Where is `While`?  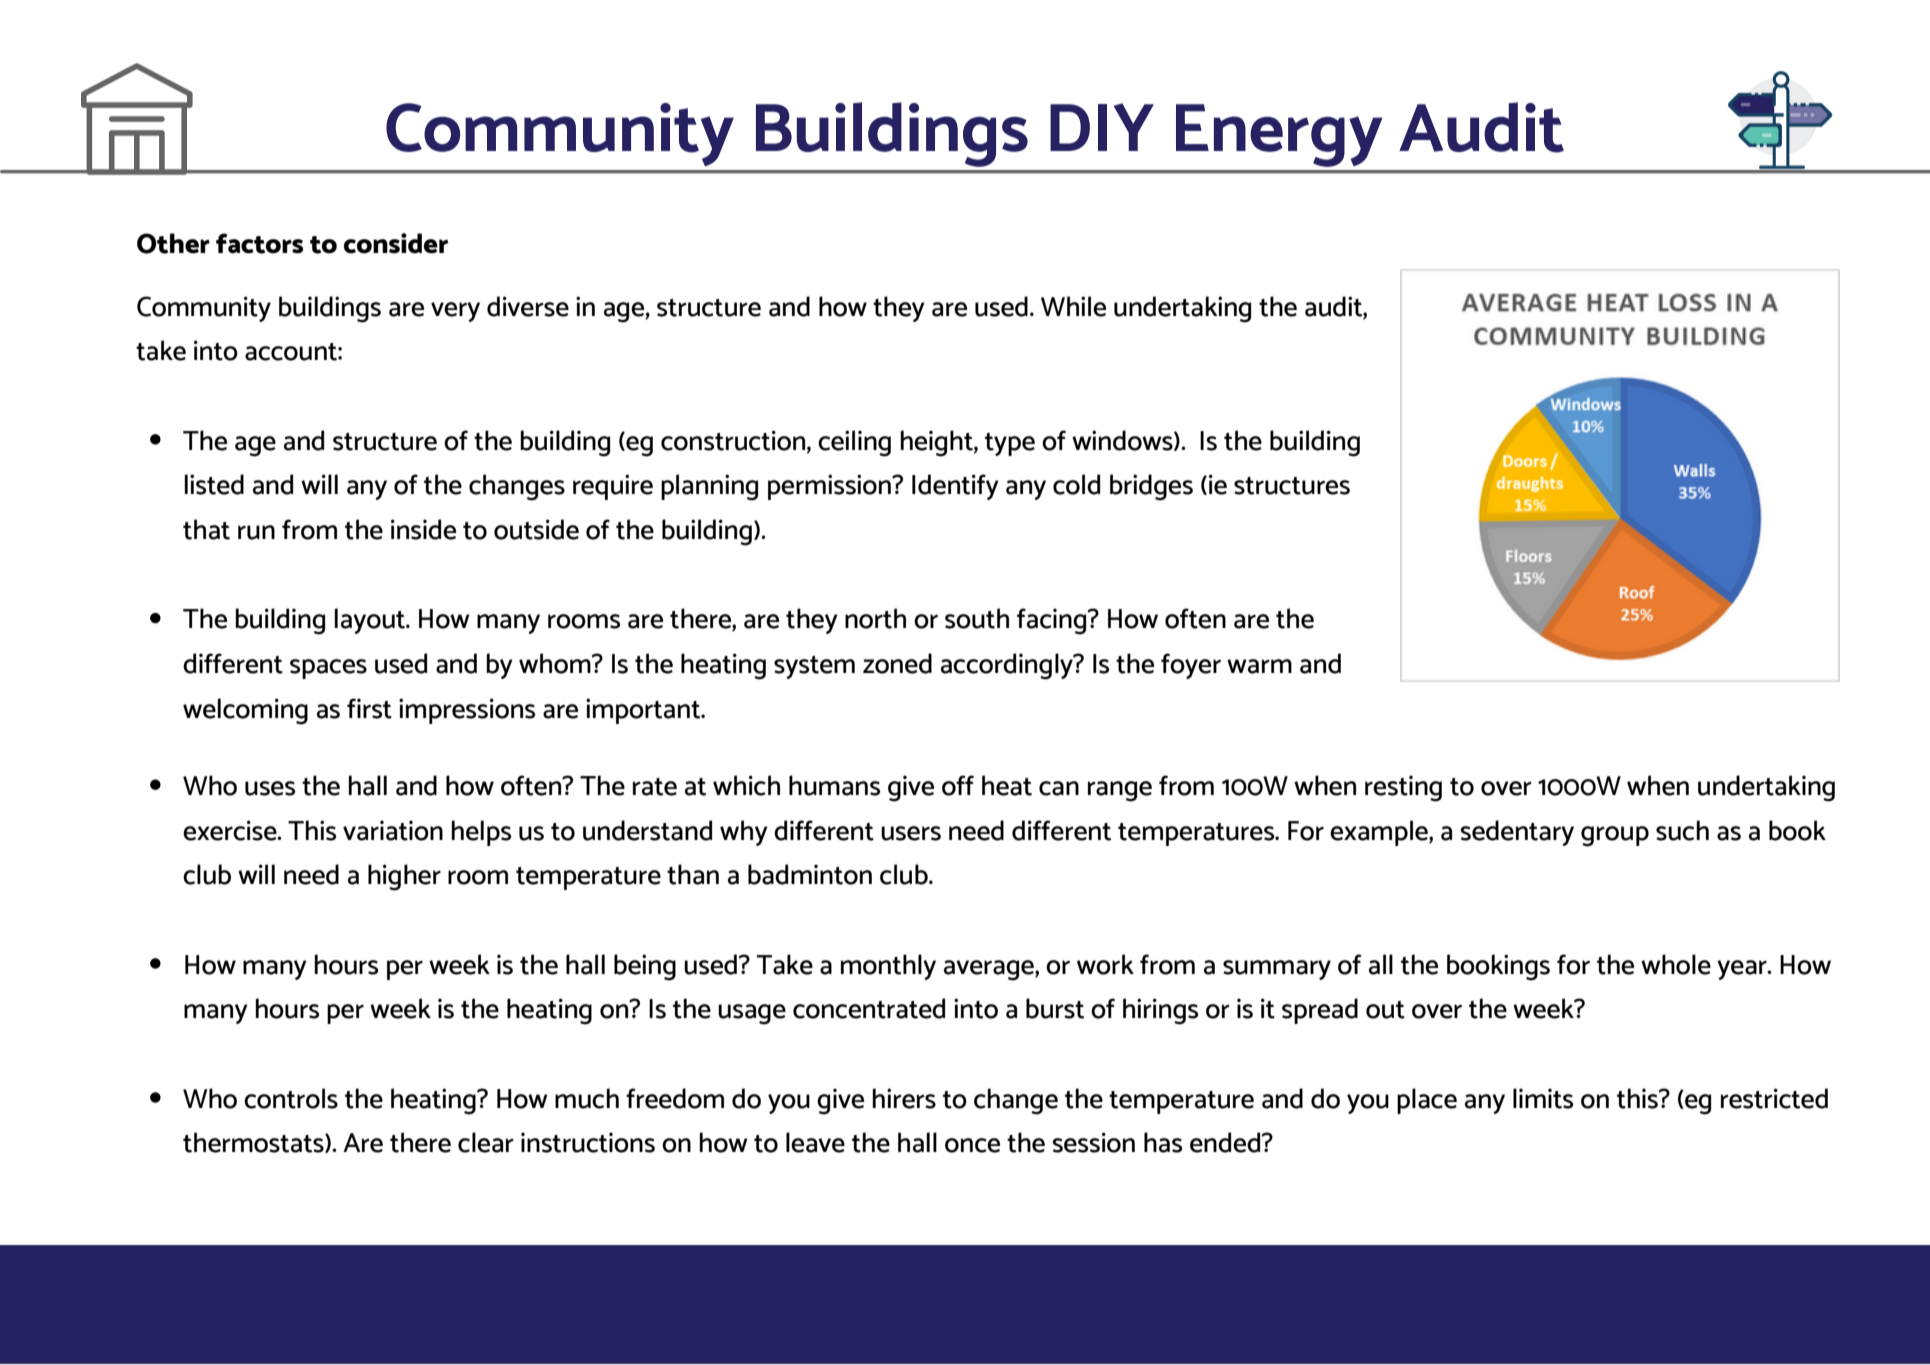
While is located at coordinates (1073, 306).
